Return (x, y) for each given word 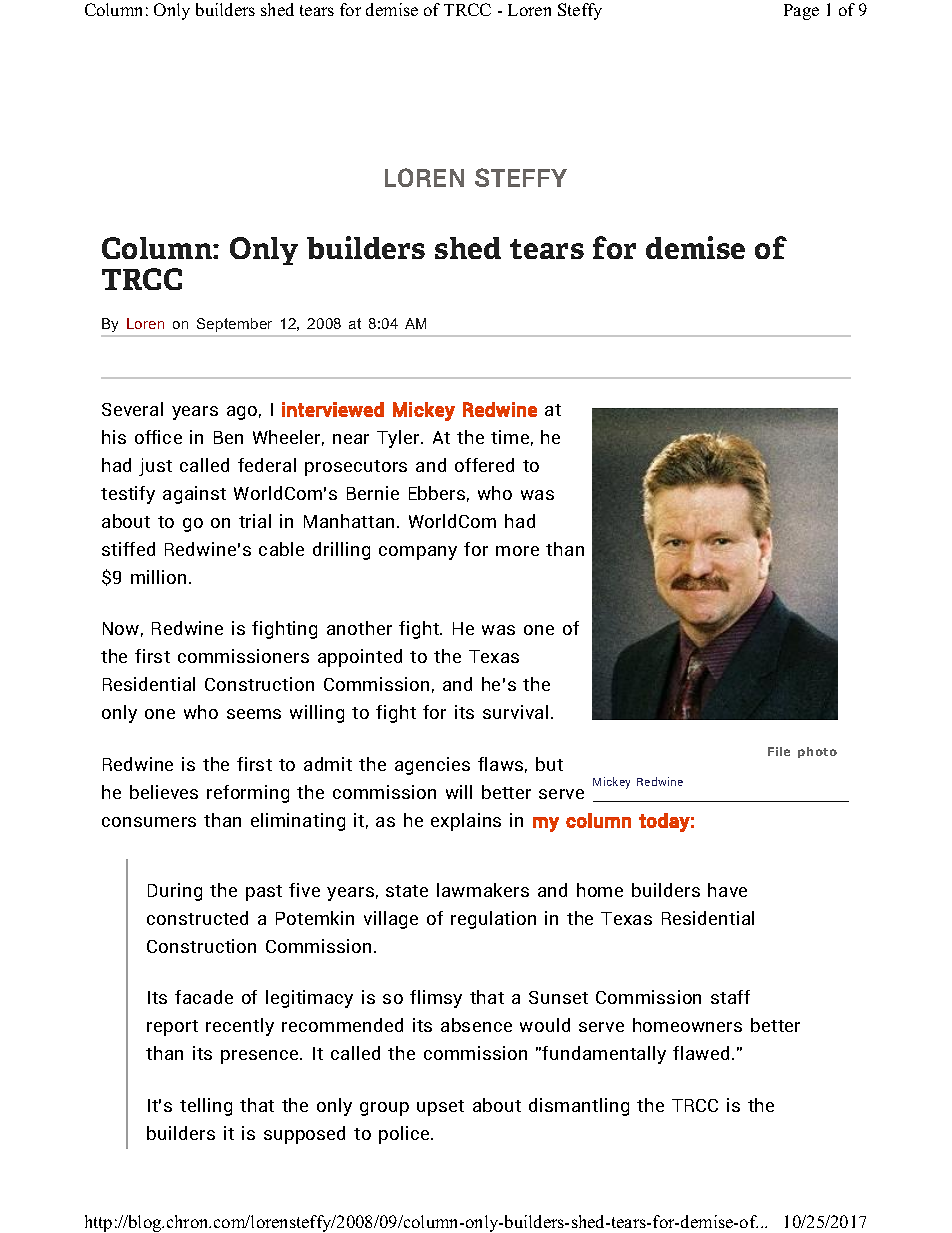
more (517, 551)
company (418, 553)
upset (440, 1108)
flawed (701, 1053)
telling (206, 1107)
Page (801, 12)
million (158, 577)
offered (484, 465)
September (234, 325)
